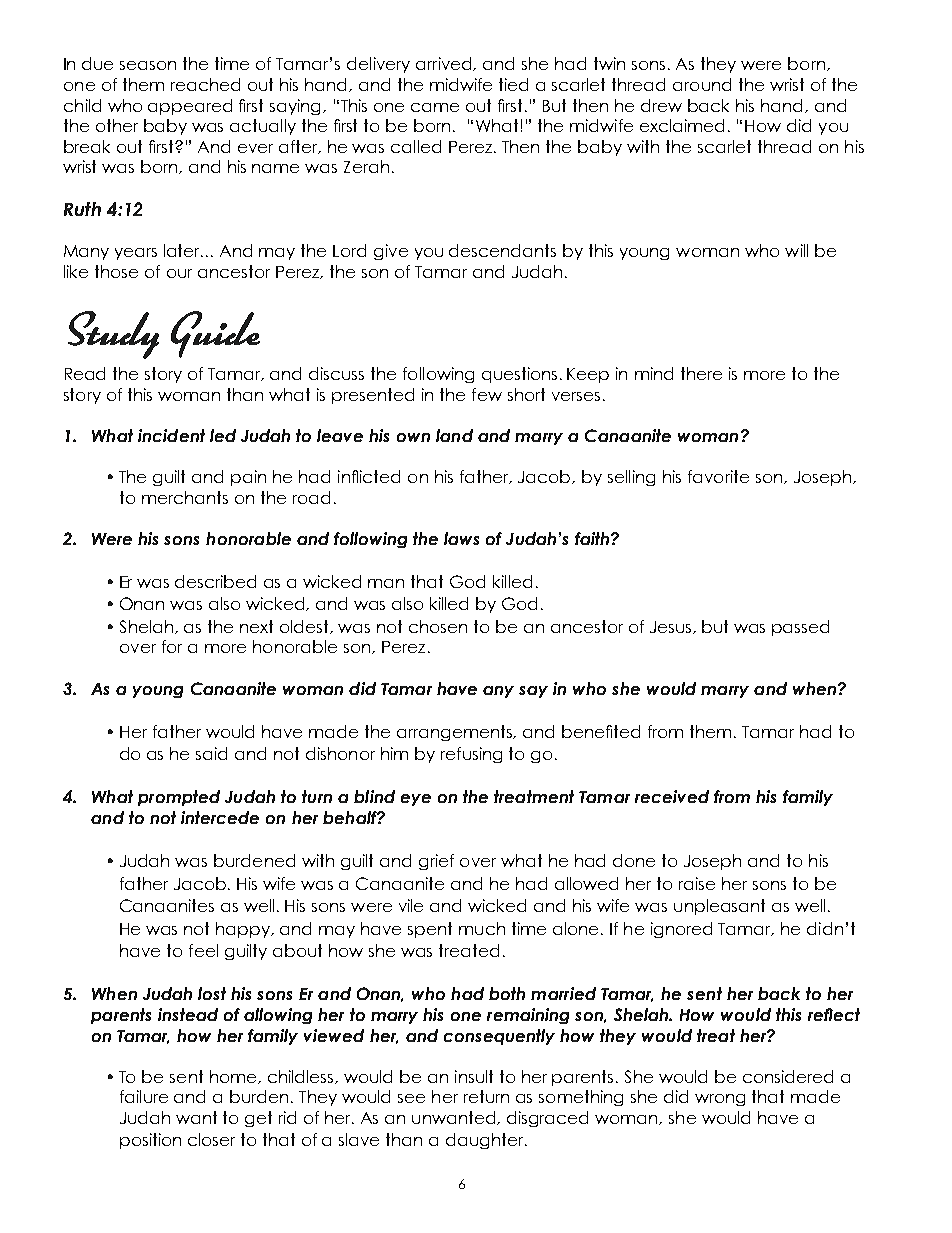 This screenshot has width=952, height=1233. Describe the element at coordinates (454, 435) in the screenshot. I see `land` at that location.
